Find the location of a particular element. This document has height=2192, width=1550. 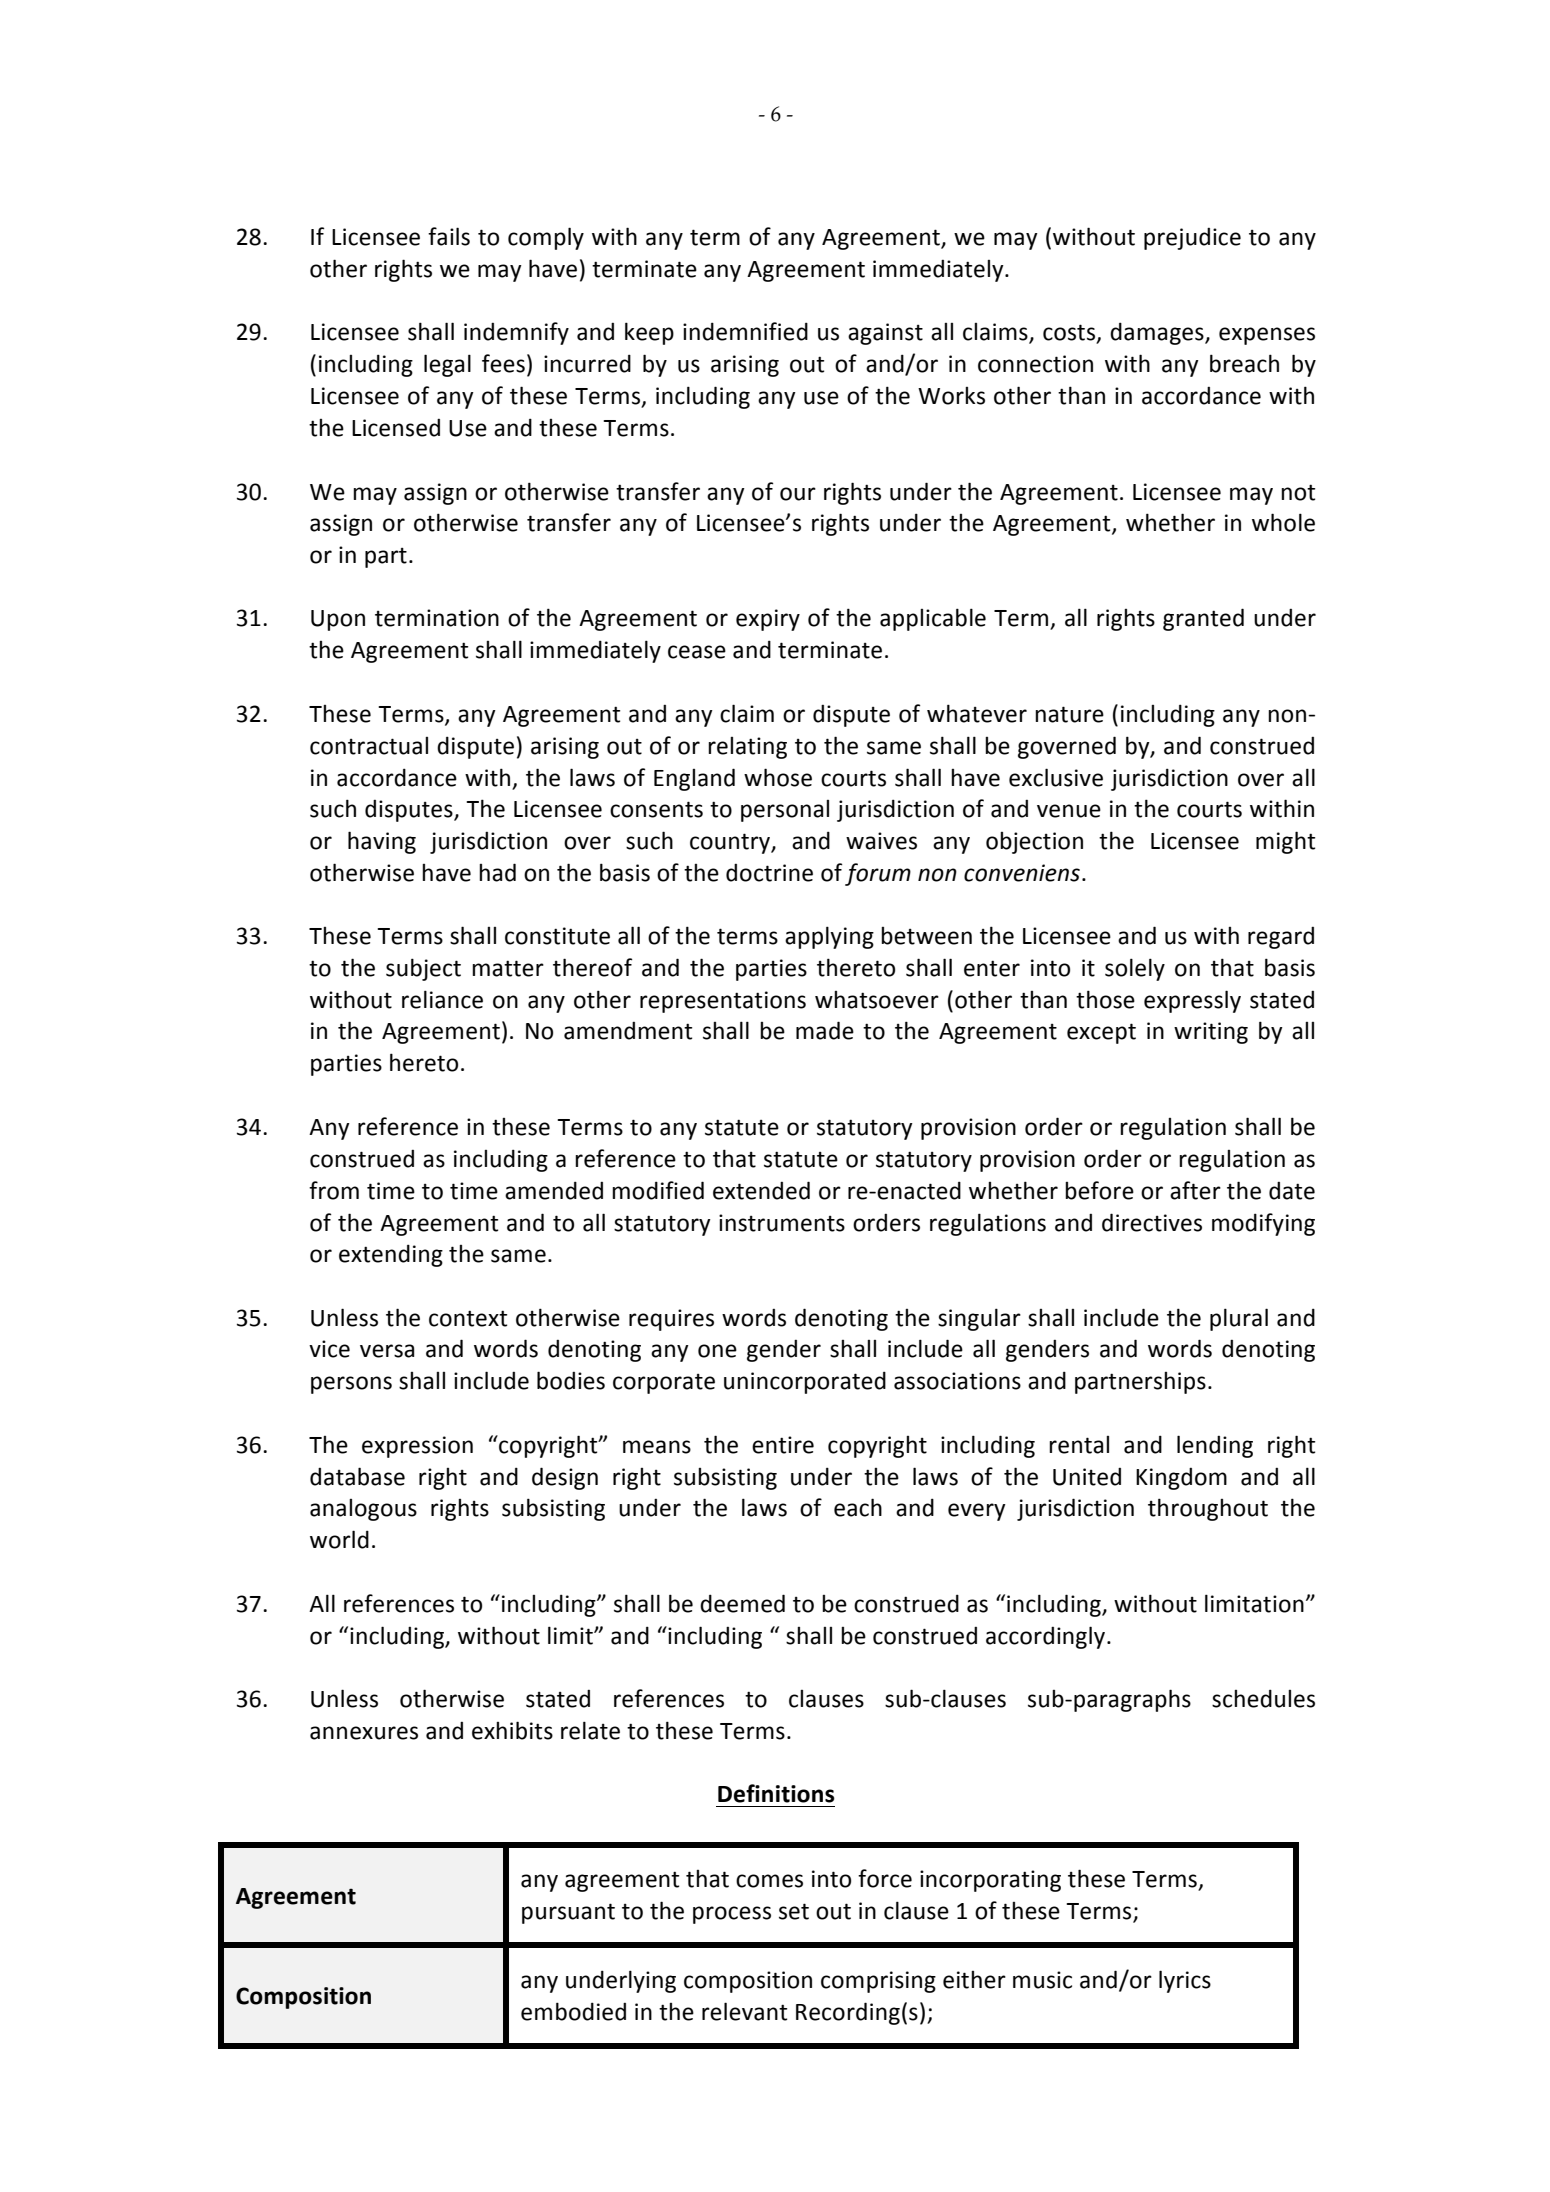

expression is located at coordinates (417, 1447).
